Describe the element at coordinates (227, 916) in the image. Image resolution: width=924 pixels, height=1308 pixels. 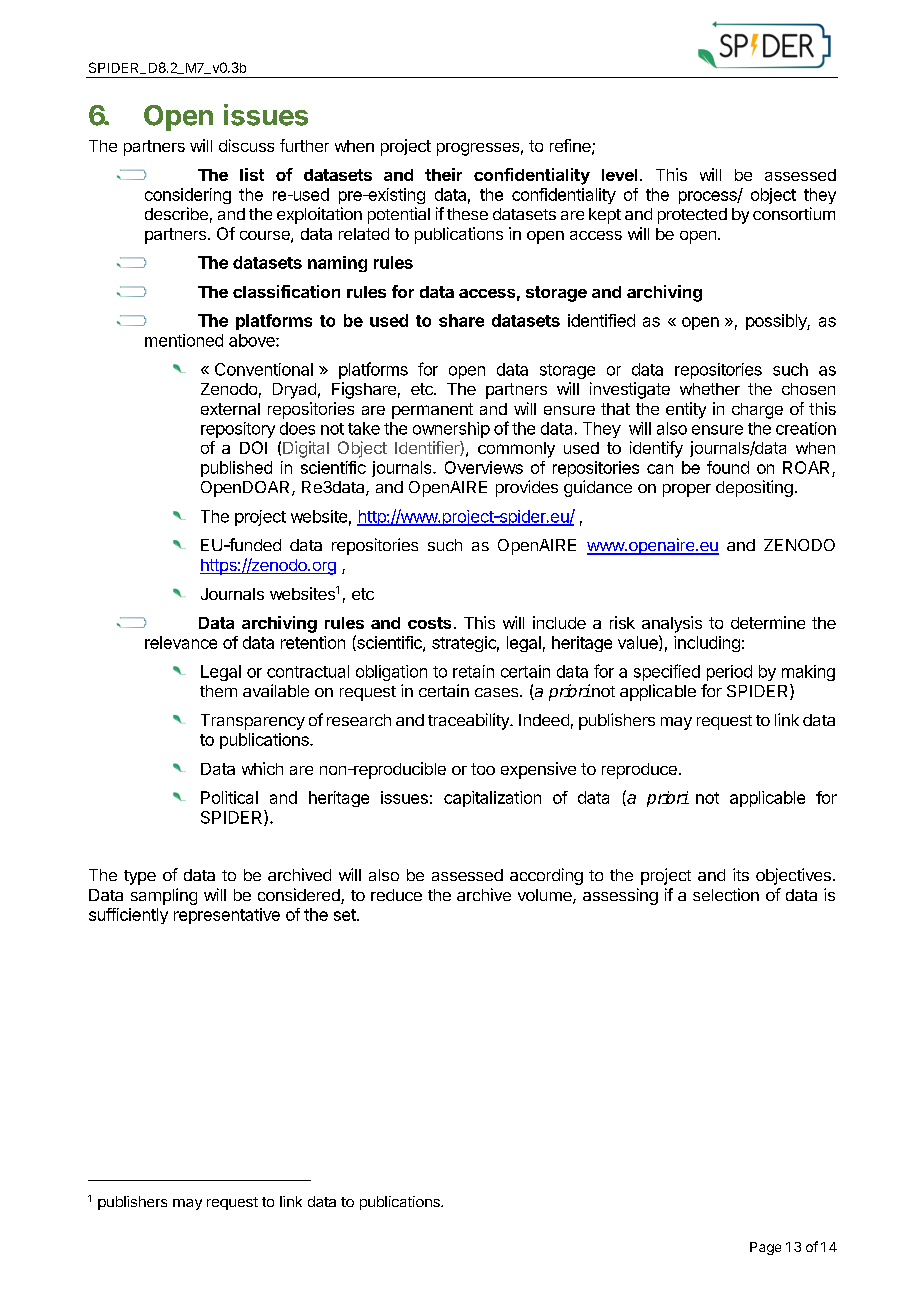
I see `representative` at that location.
